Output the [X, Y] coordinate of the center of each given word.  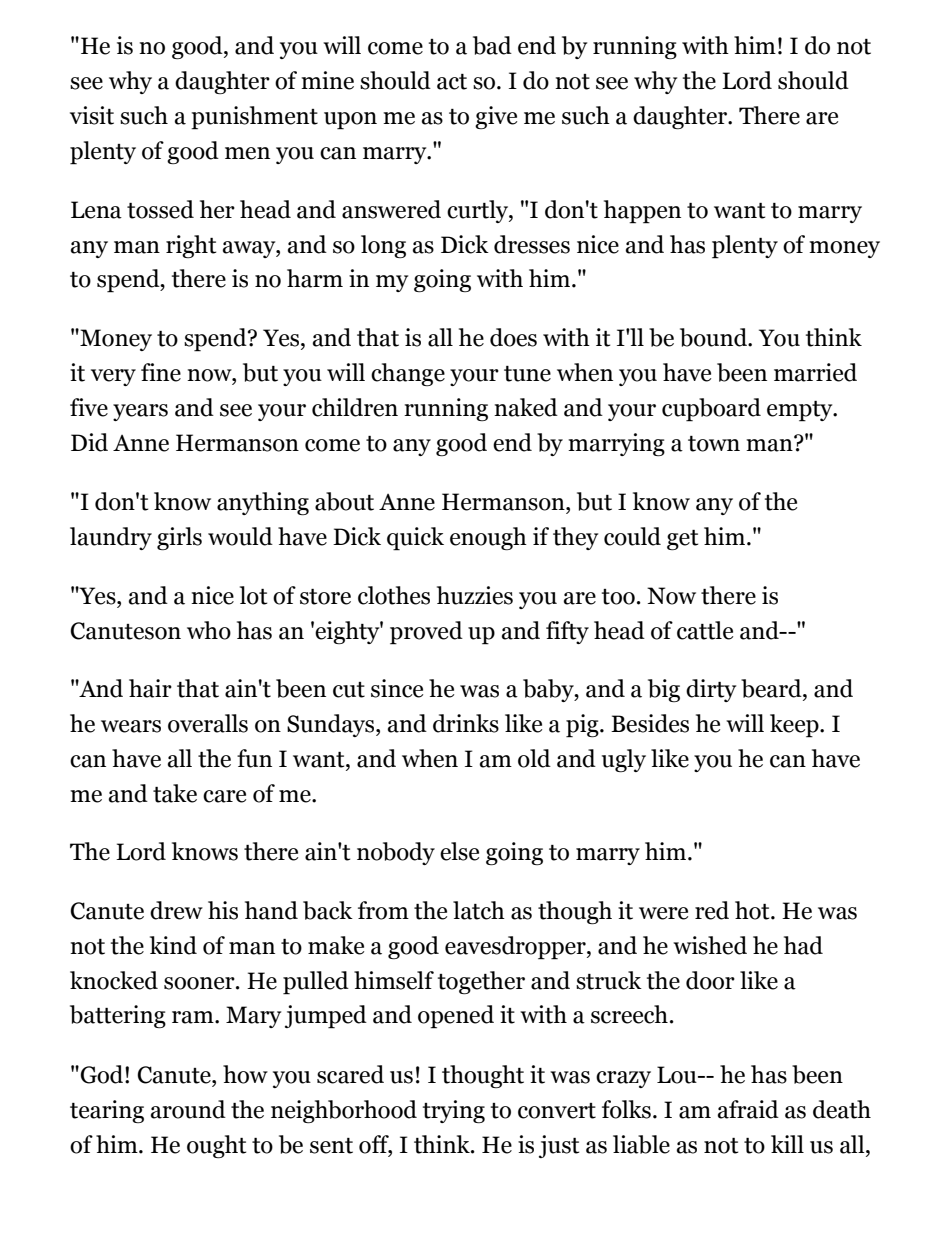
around [188, 1109]
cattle [705, 630]
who [209, 630]
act [452, 82]
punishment [254, 118]
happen [642, 212]
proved [426, 633]
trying [454, 1111]
